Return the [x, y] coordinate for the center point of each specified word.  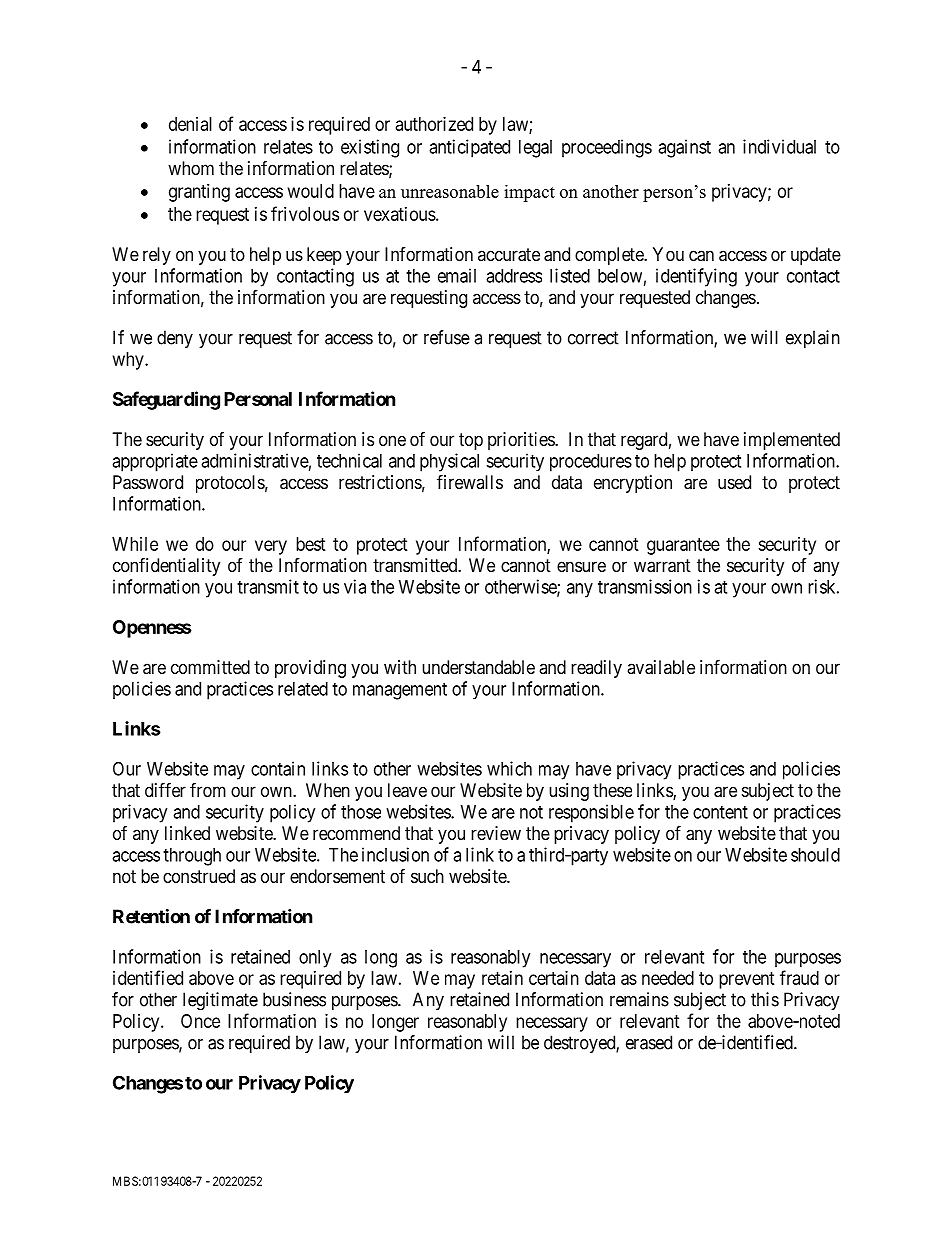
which [509, 768]
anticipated [469, 148]
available [661, 667]
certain [554, 978]
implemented [792, 441]
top [471, 441]
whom [191, 168]
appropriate [155, 462]
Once [200, 1021]
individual [779, 146]
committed [210, 667]
